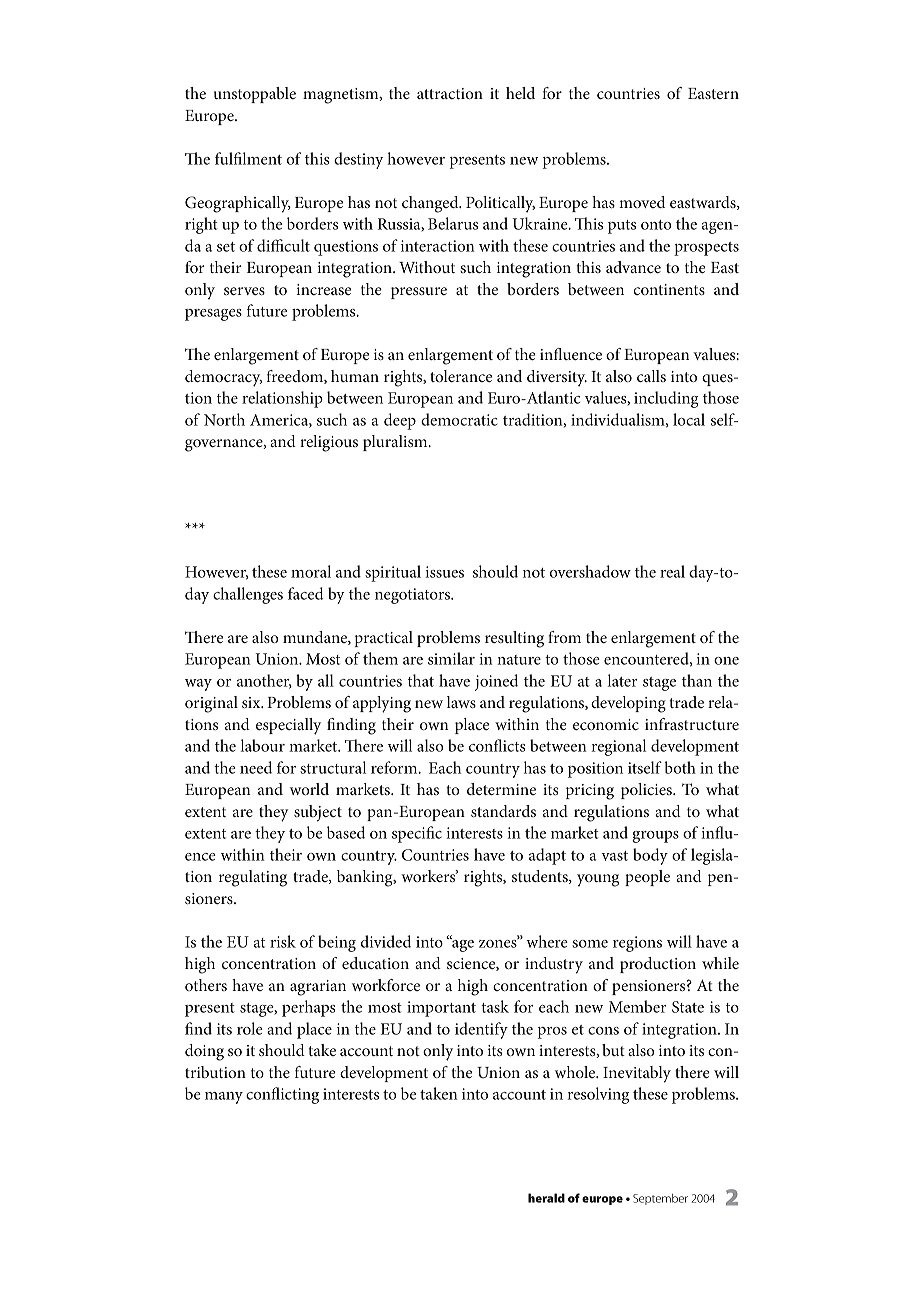 This screenshot has width=924, height=1308. Describe the element at coordinates (520, 93) in the screenshot. I see `held` at that location.
